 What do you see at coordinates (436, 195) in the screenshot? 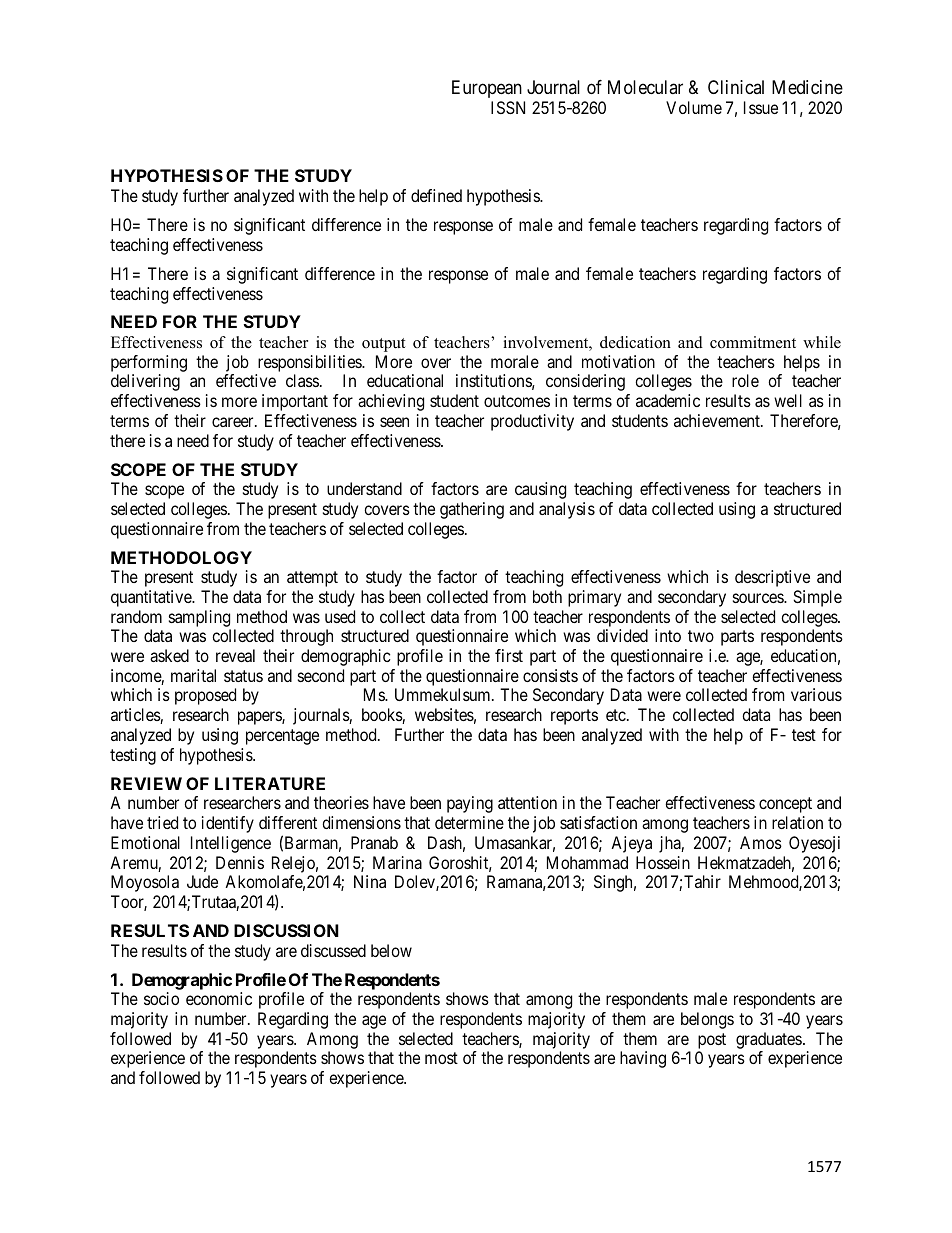
I see `defined` at bounding box center [436, 195].
